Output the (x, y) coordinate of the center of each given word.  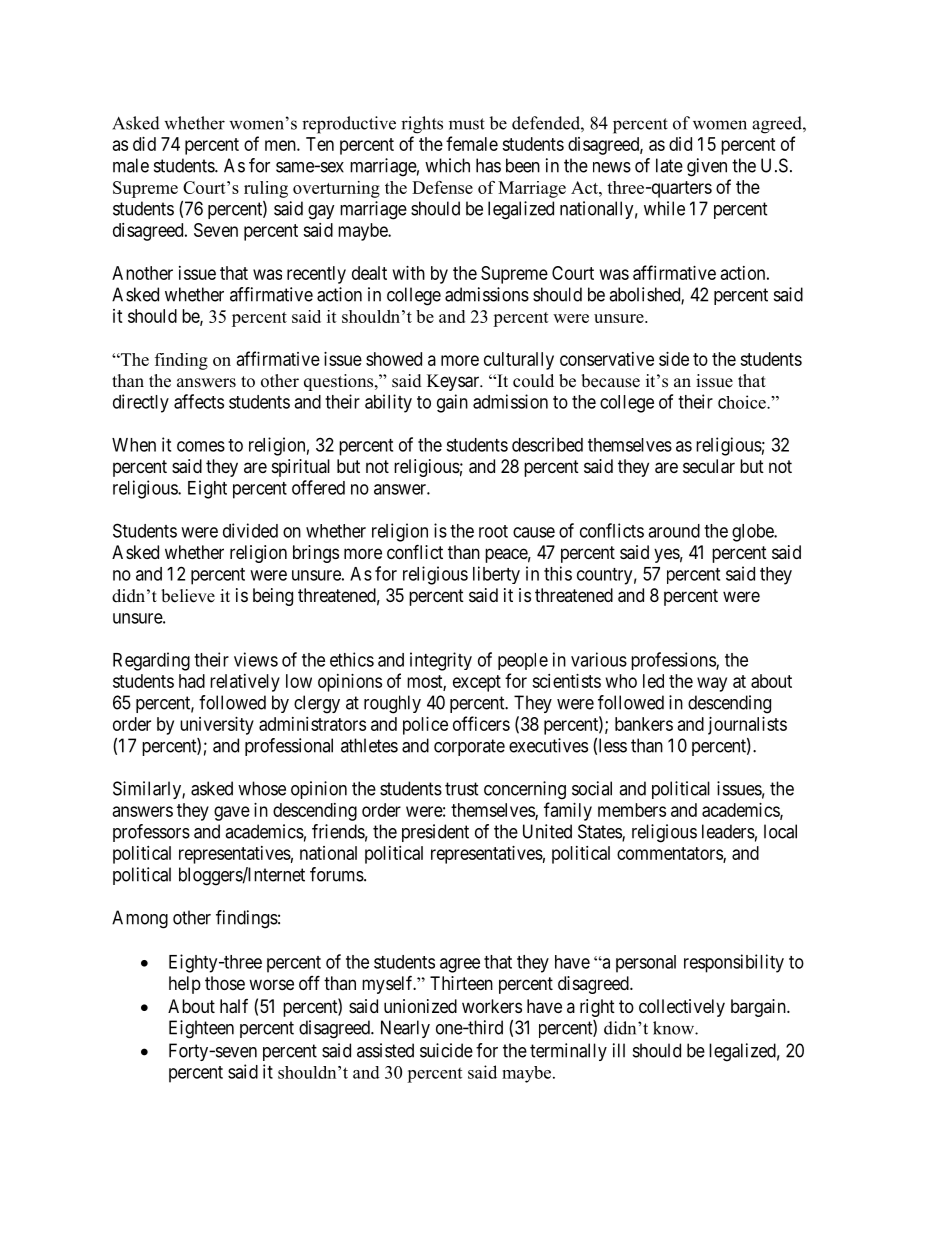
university (217, 726)
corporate (469, 747)
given (707, 167)
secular (709, 466)
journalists (747, 726)
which (447, 165)
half (234, 1006)
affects (199, 401)
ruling (266, 189)
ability (388, 403)
